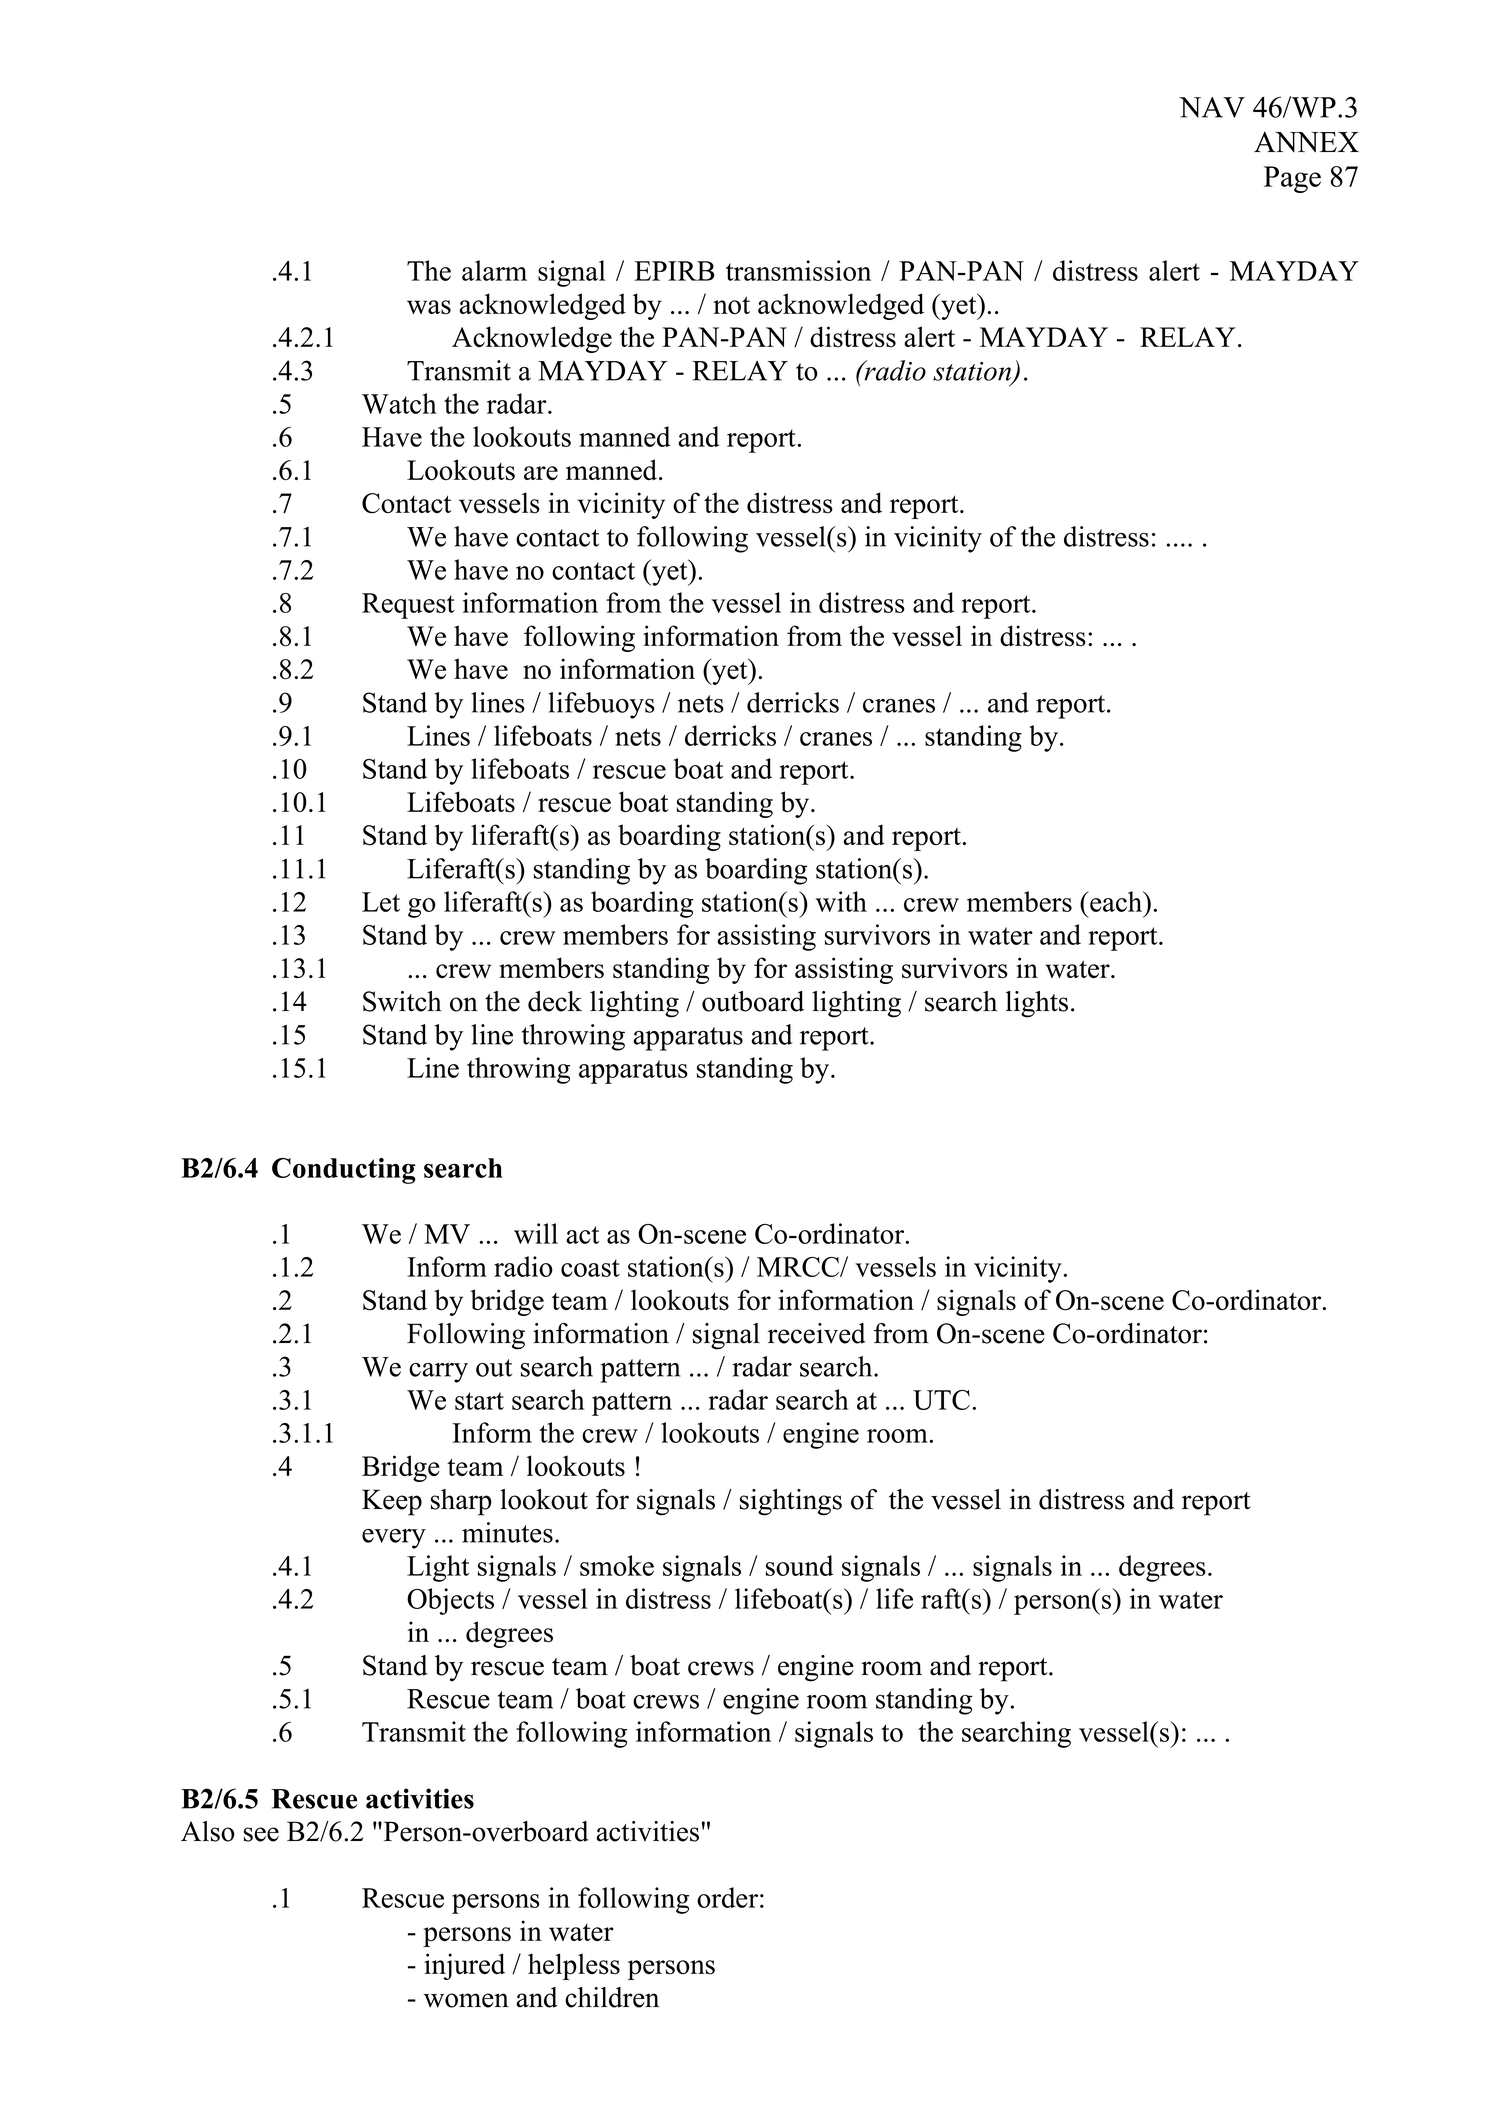 The image size is (1494, 2114). What do you see at coordinates (429, 307) in the page?
I see `was` at bounding box center [429, 307].
